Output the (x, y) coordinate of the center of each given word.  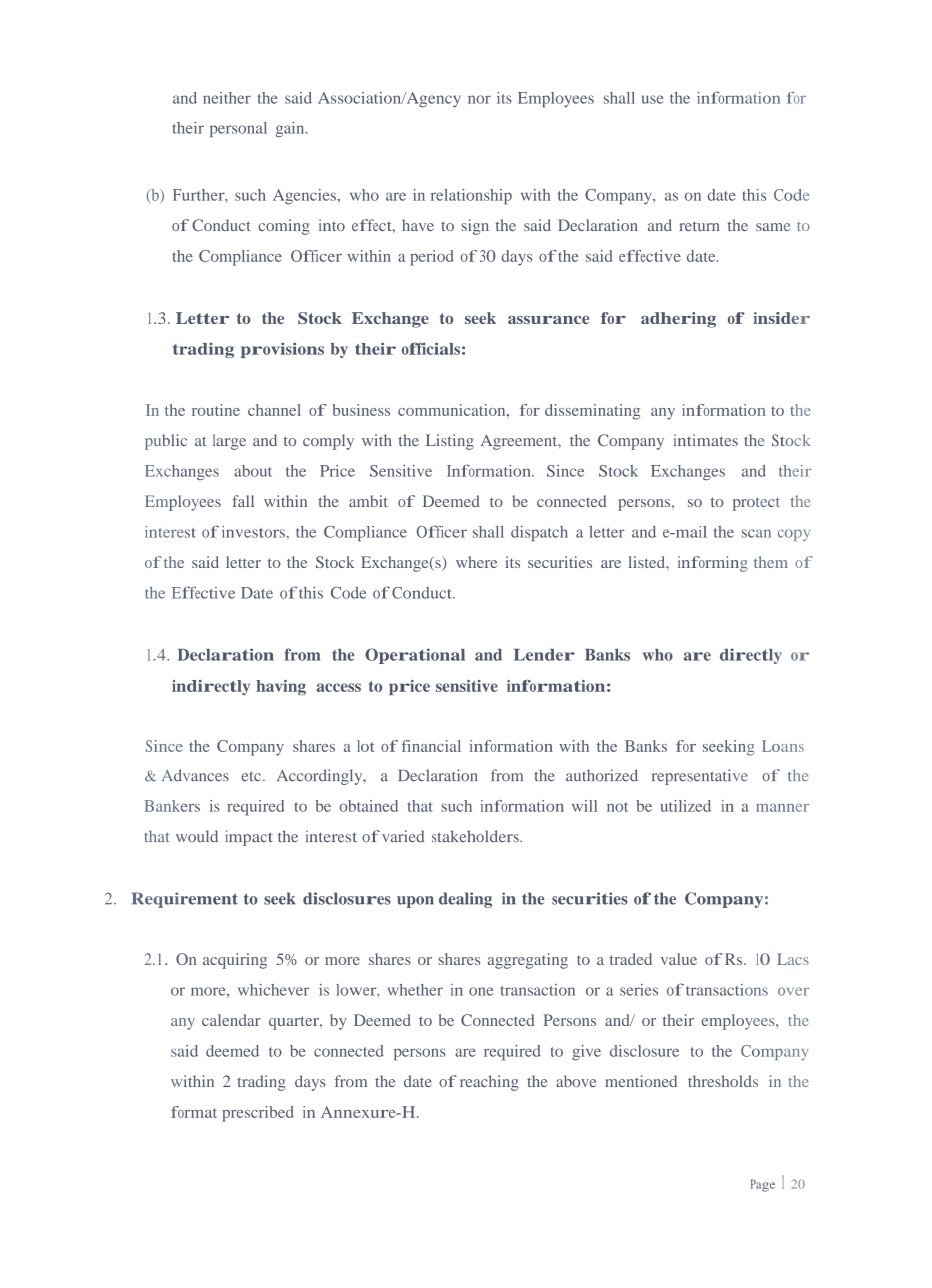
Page (763, 1185)
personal (238, 129)
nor (479, 99)
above (576, 1081)
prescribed (258, 1114)
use (653, 99)
